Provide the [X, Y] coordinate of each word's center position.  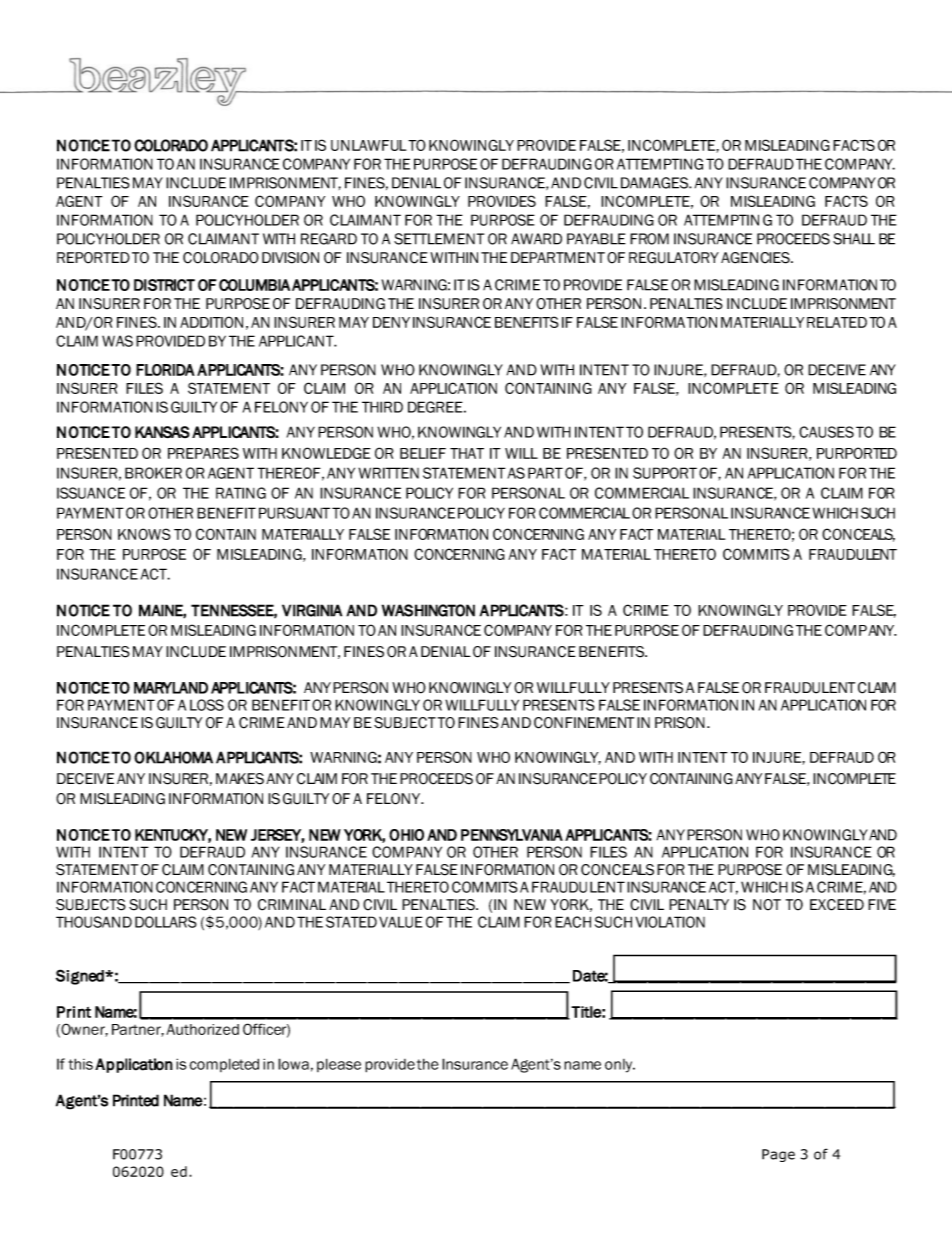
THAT [467, 453]
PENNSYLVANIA [512, 835]
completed [224, 1065]
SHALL [854, 239]
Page [778, 1155]
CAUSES [826, 432]
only [620, 1066]
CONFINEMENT [584, 723]
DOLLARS [166, 922]
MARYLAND [171, 688]
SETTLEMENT [439, 239]
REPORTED [93, 258]
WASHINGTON [428, 610]
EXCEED [837, 905]
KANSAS [162, 432]
